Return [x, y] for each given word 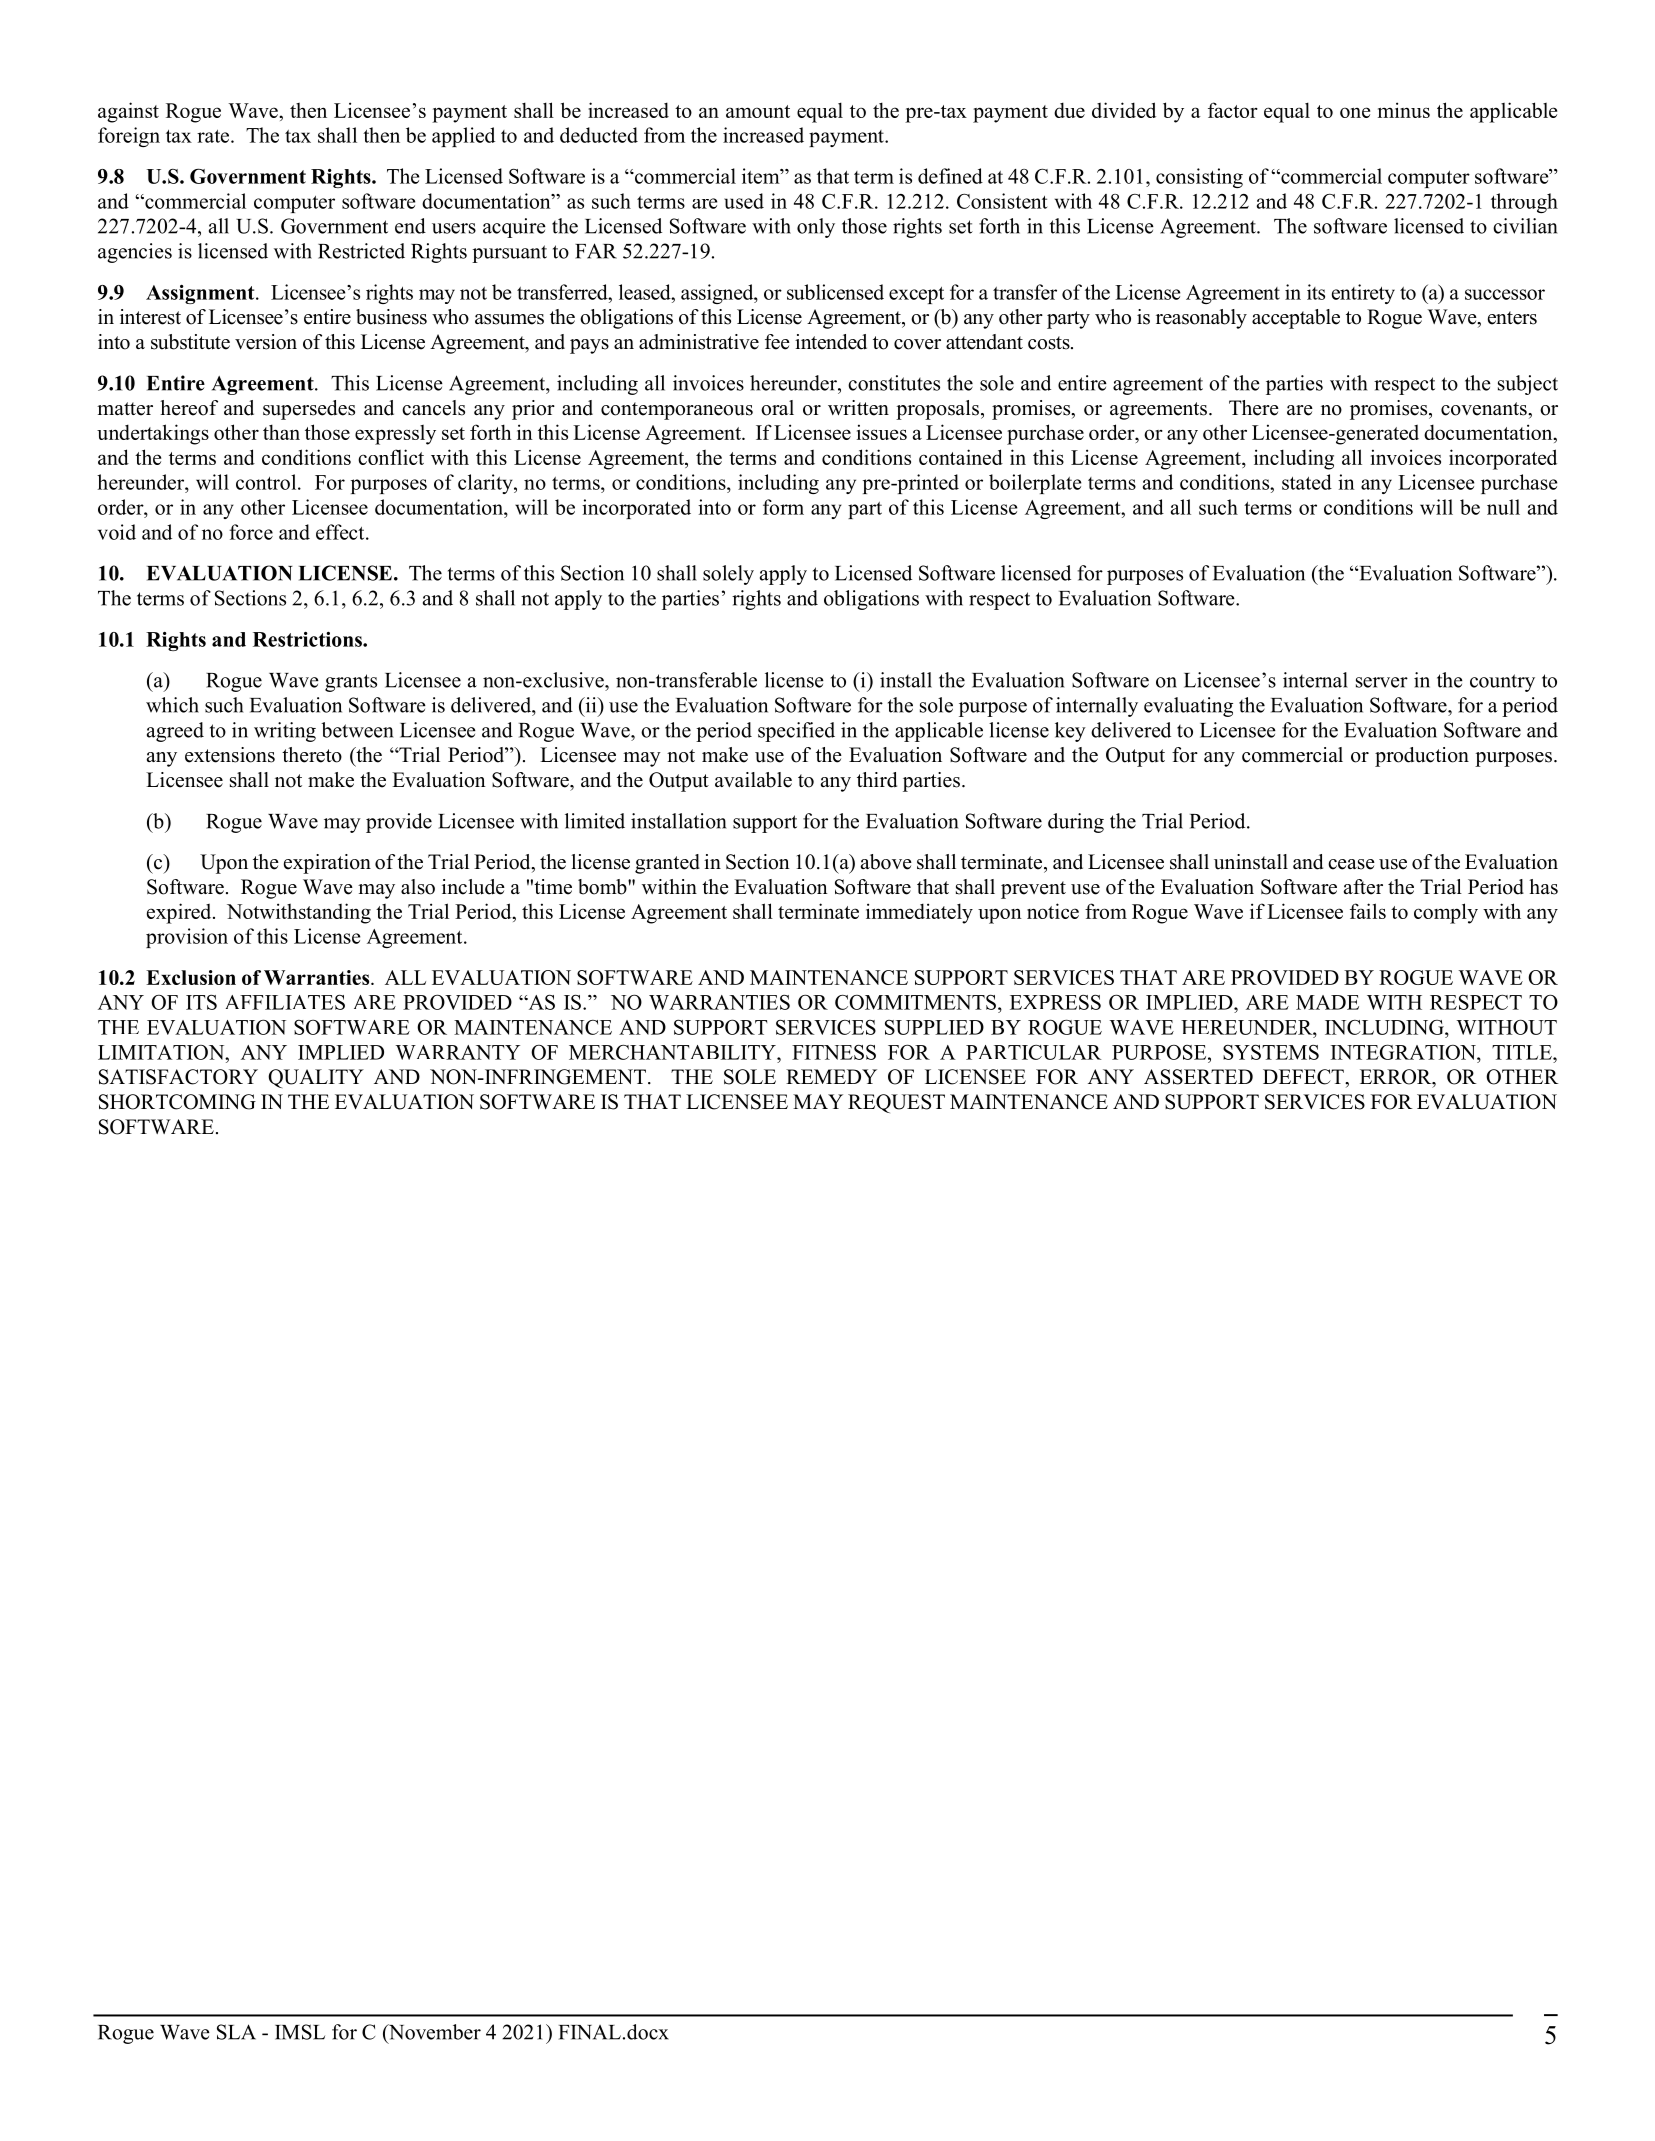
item [762, 176]
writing [285, 732]
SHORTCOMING [177, 1102]
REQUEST [896, 1103]
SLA [236, 2032]
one [1355, 112]
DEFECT [1304, 1077]
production [1422, 757]
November [433, 2033]
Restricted [361, 251]
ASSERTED [1198, 1077]
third [877, 780]
